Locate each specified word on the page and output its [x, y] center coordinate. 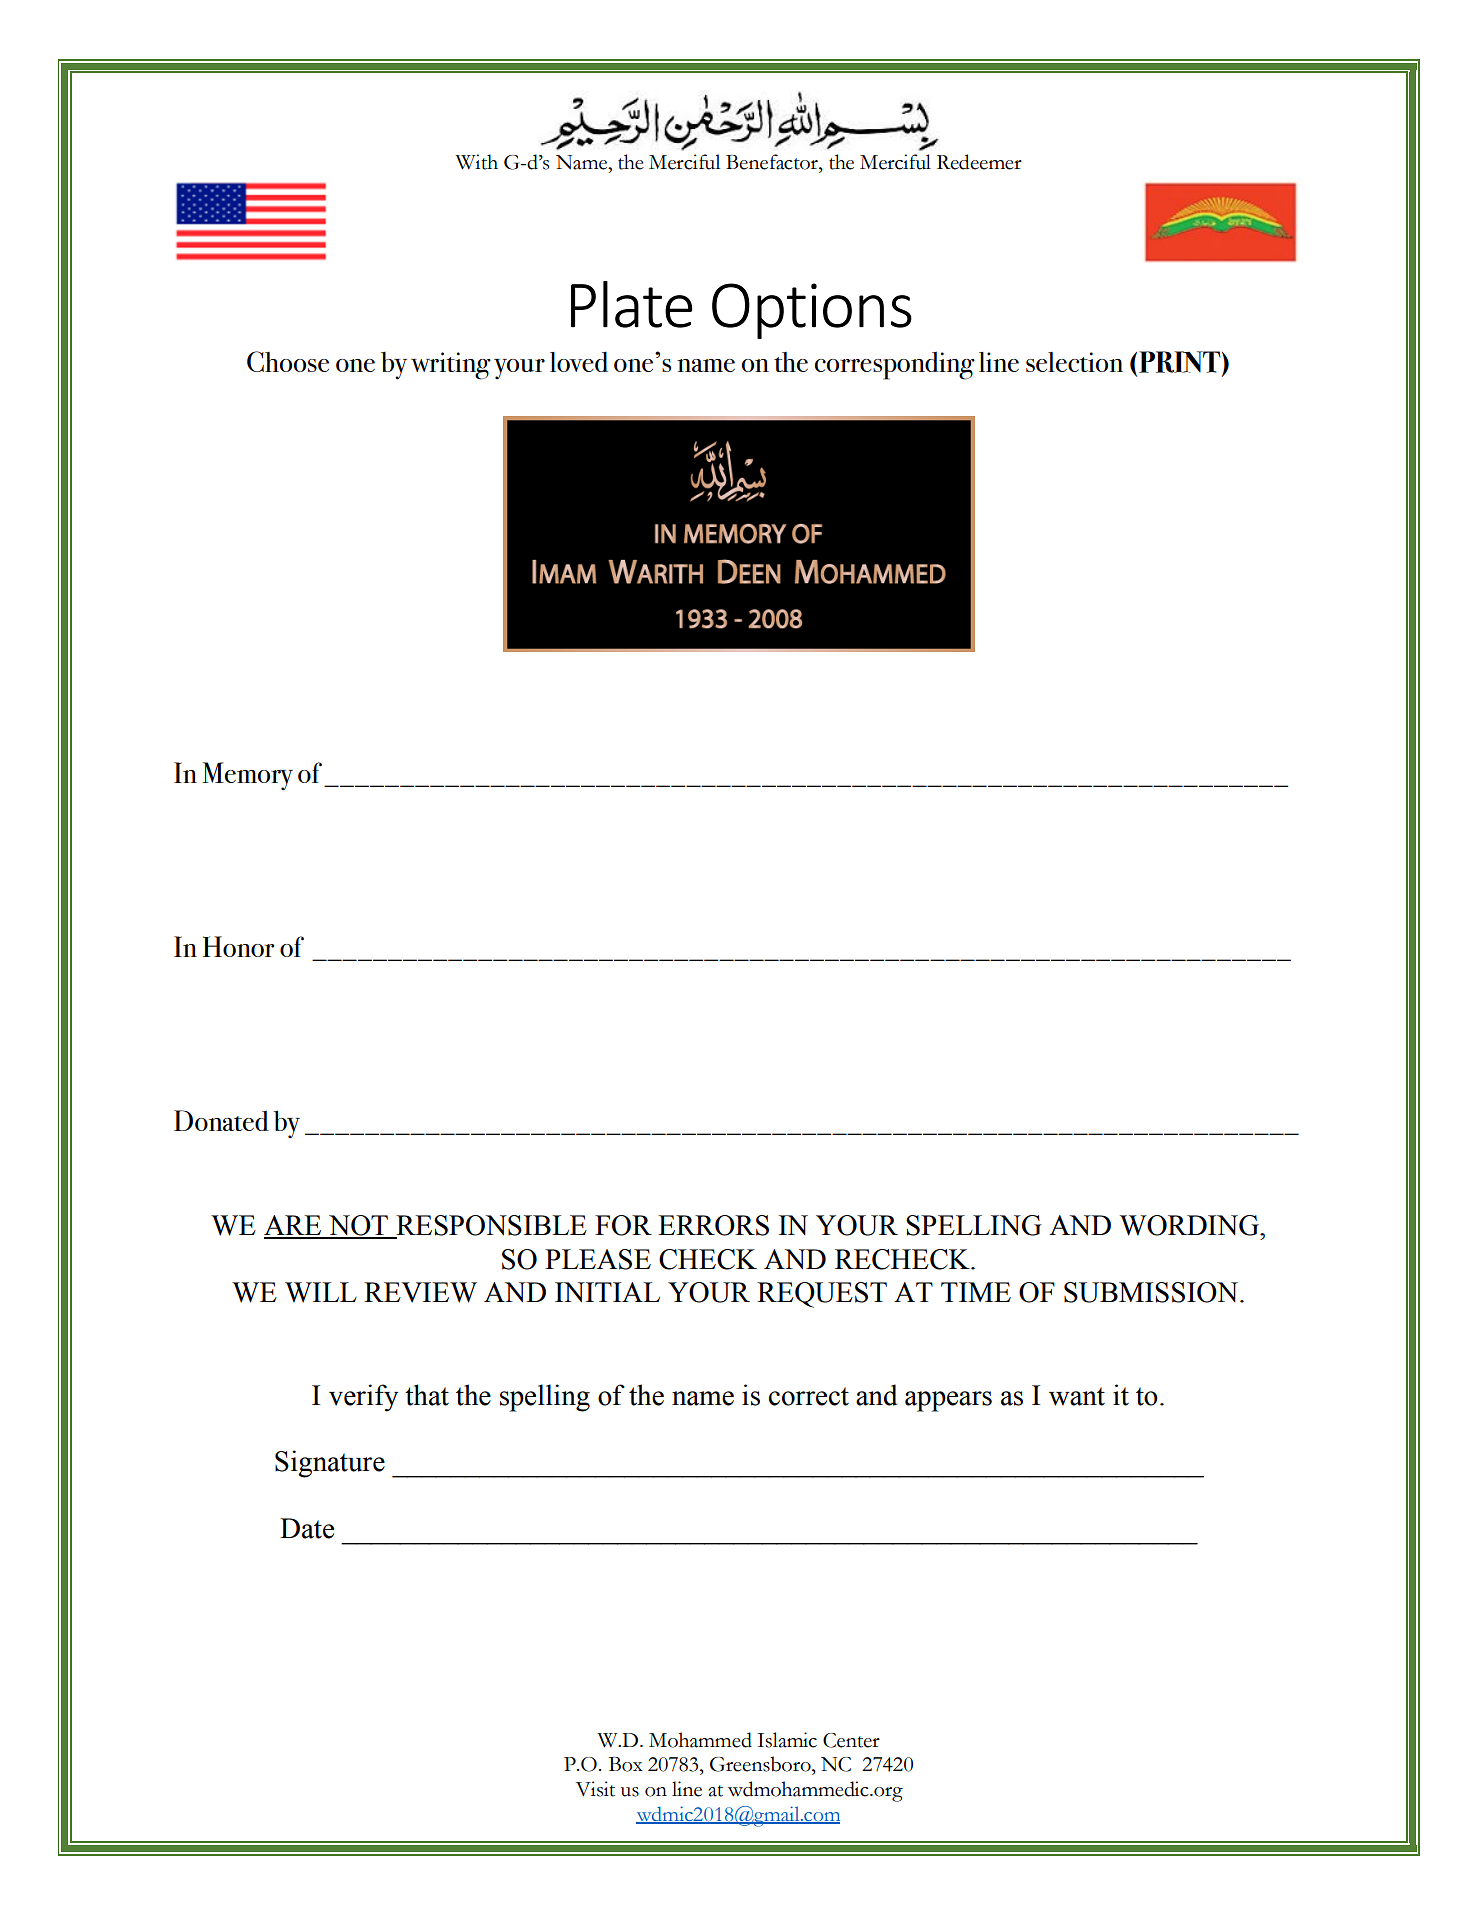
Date [307, 1528]
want [1077, 1396]
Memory [247, 776]
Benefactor [773, 162]
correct [809, 1396]
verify [363, 1398]
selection [1074, 362]
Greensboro [761, 1764]
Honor [238, 946]
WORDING [1190, 1225]
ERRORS [713, 1225]
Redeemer [979, 162]
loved [579, 361]
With [476, 162]
